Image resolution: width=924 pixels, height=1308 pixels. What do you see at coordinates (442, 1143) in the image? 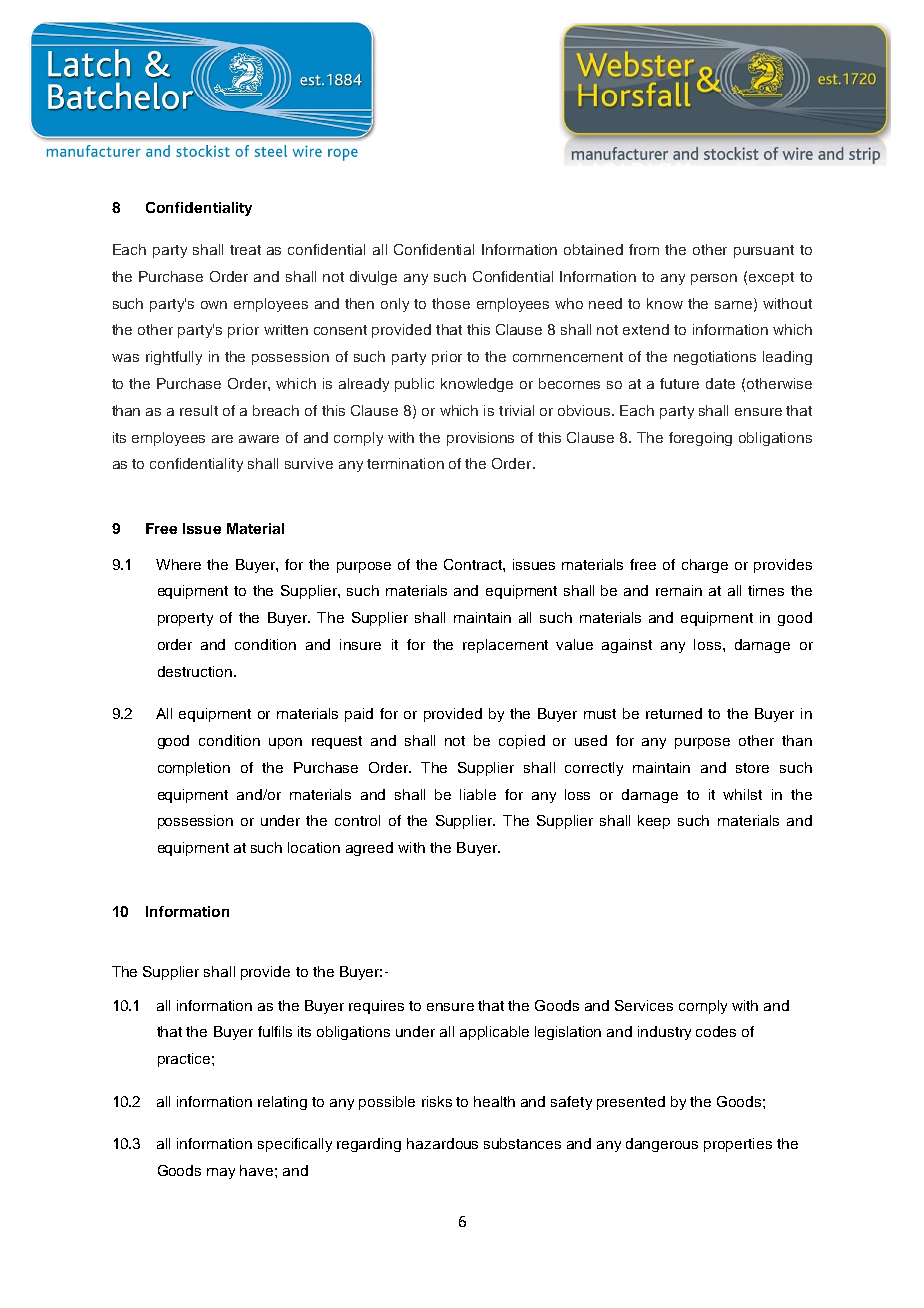
I see `hazardous` at bounding box center [442, 1143].
